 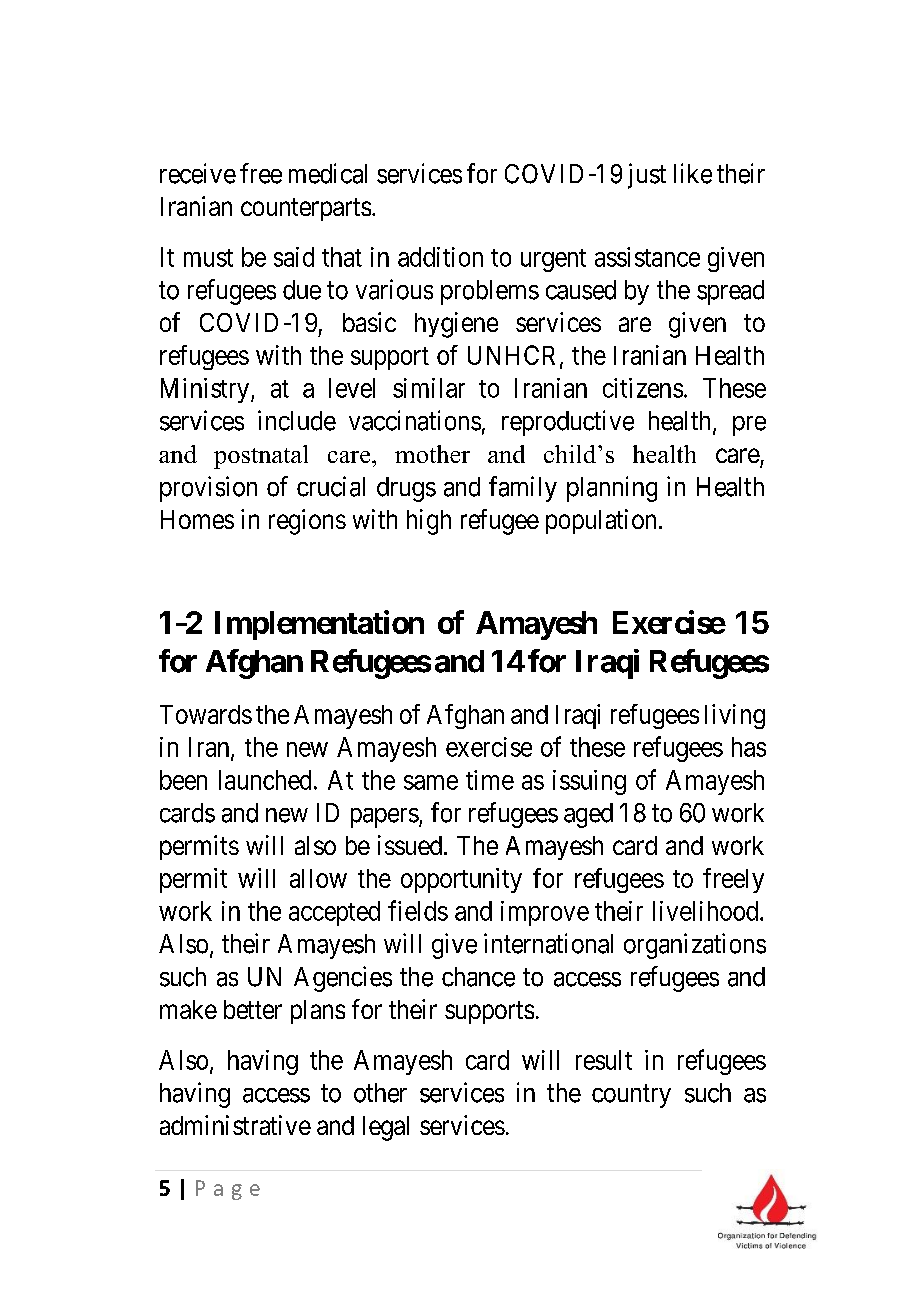 What do you see at coordinates (612, 489) in the page?
I see `planning` at bounding box center [612, 489].
